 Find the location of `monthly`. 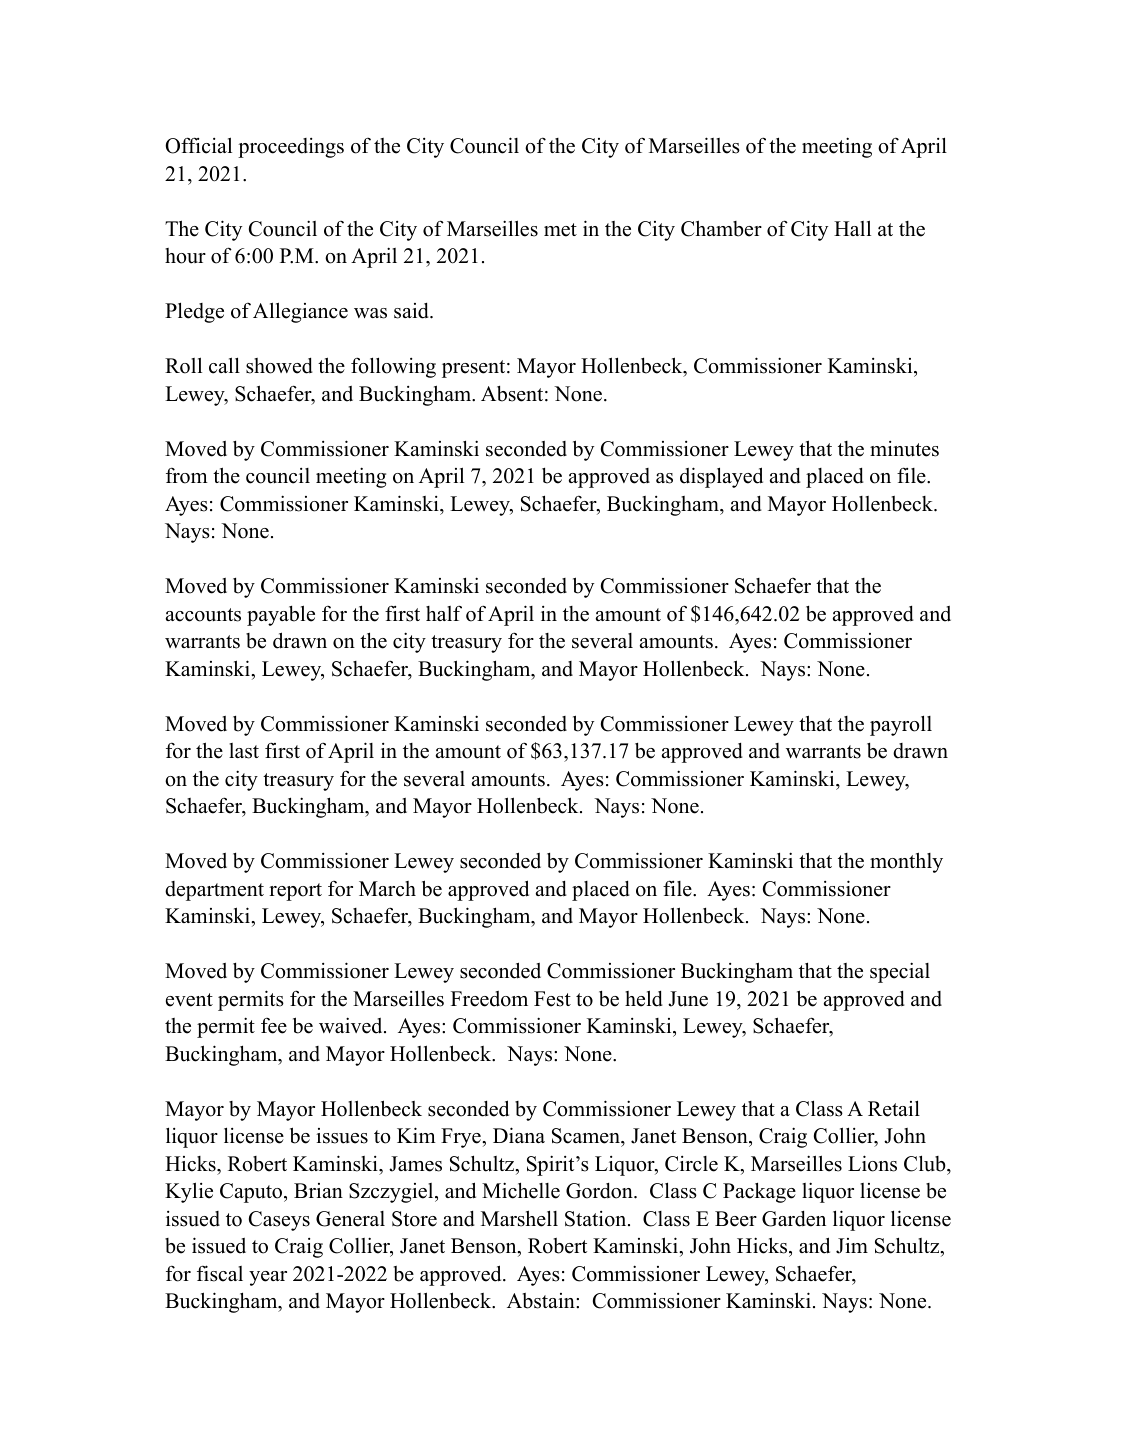

monthly is located at coordinates (906, 862).
